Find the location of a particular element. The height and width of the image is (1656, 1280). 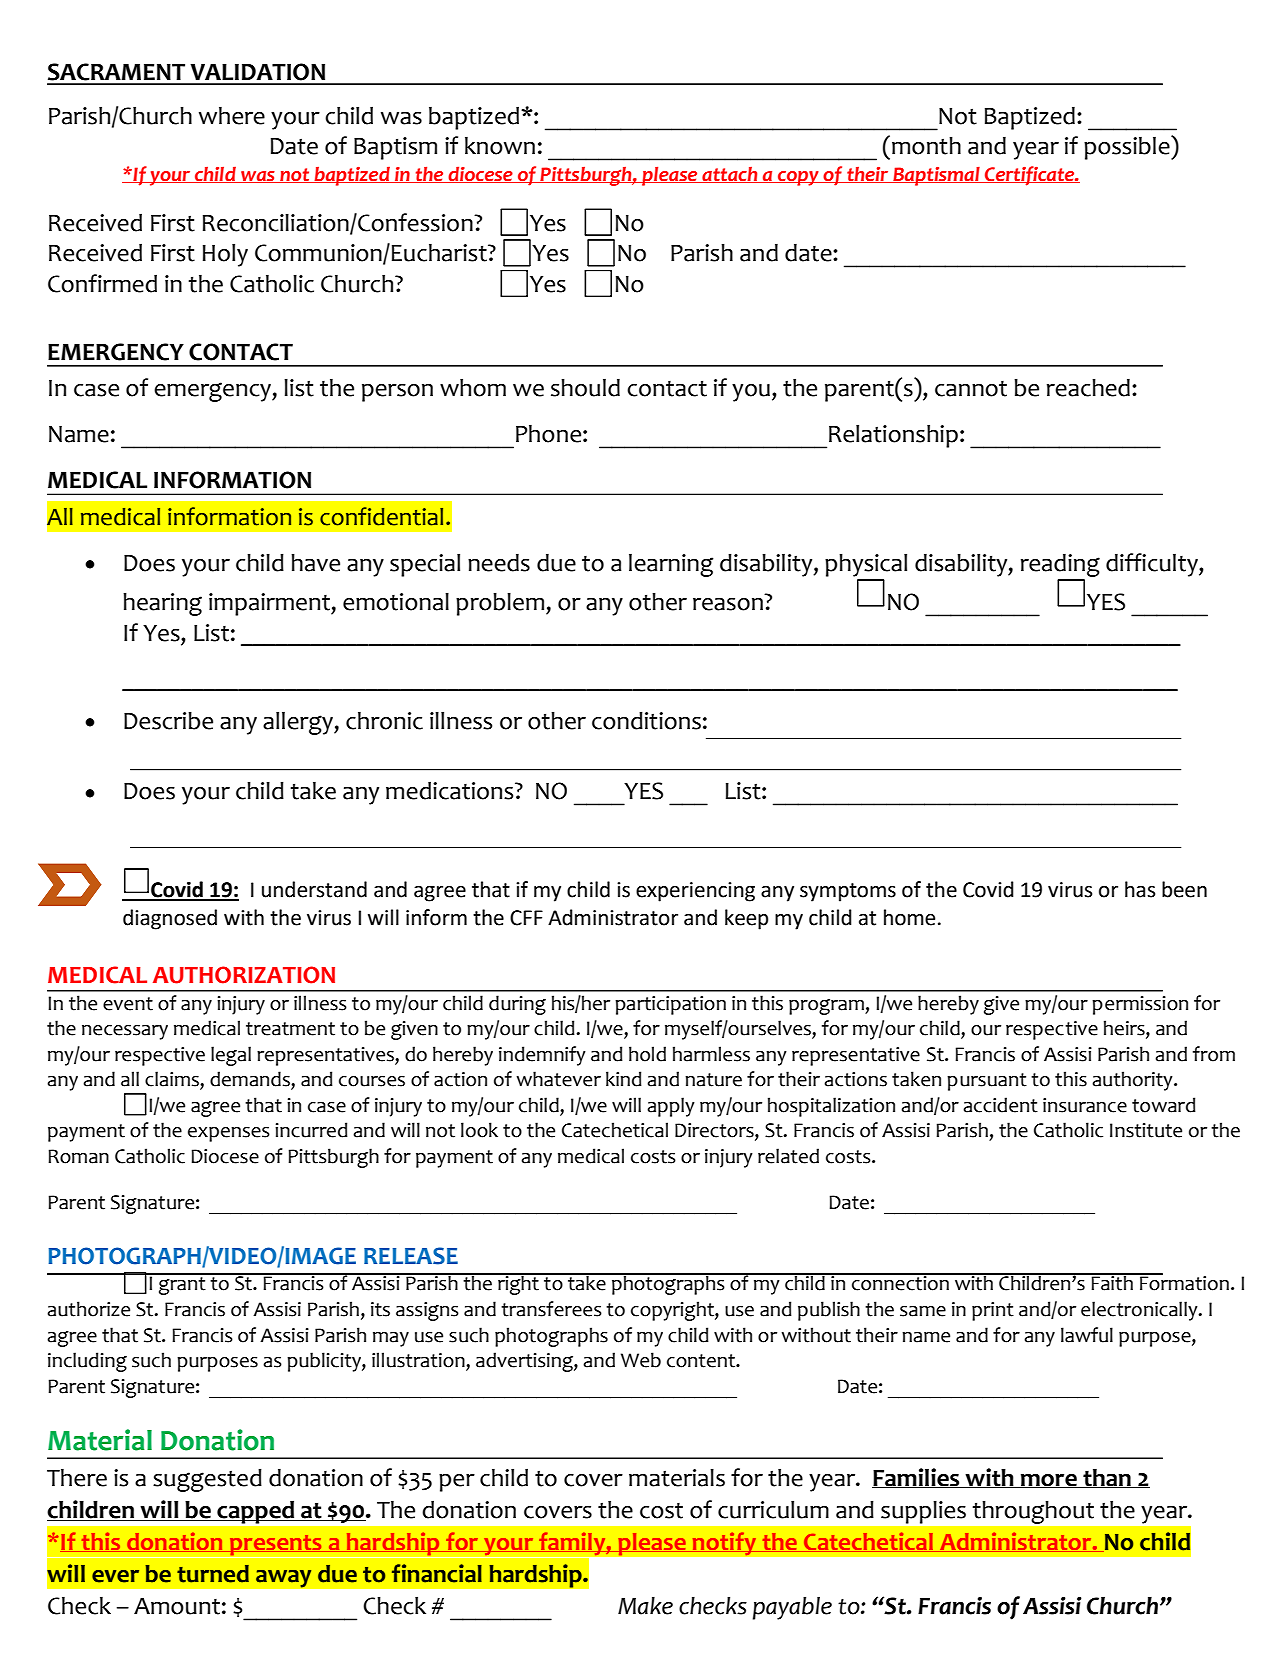

Make is located at coordinates (645, 1605).
